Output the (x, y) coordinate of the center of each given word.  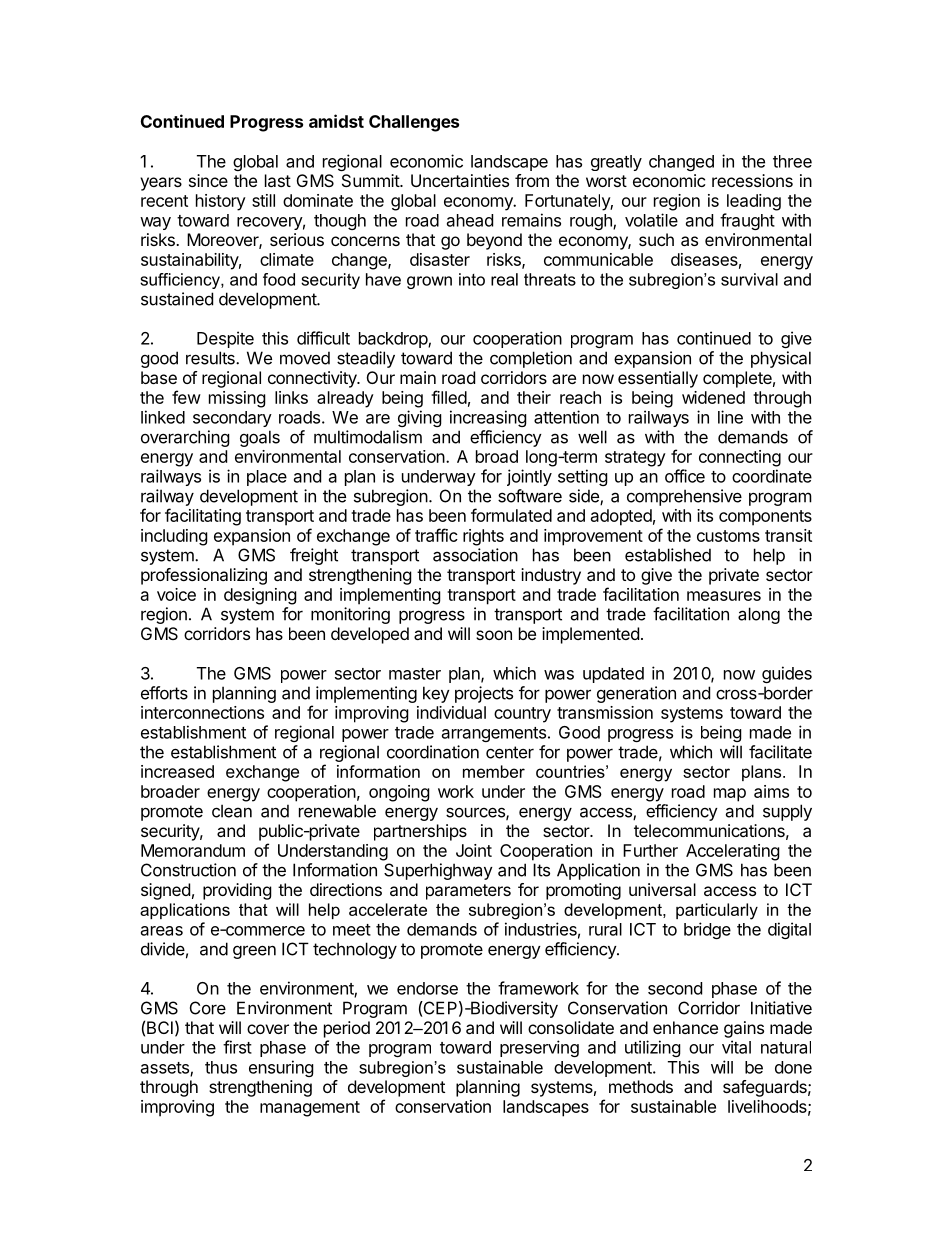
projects (484, 694)
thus (221, 1067)
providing (237, 891)
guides (787, 674)
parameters (468, 892)
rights (483, 537)
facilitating (203, 517)
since (208, 180)
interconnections (202, 712)
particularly (717, 911)
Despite (225, 339)
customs (728, 536)
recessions (752, 180)
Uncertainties (460, 180)
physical (781, 359)
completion (531, 359)
